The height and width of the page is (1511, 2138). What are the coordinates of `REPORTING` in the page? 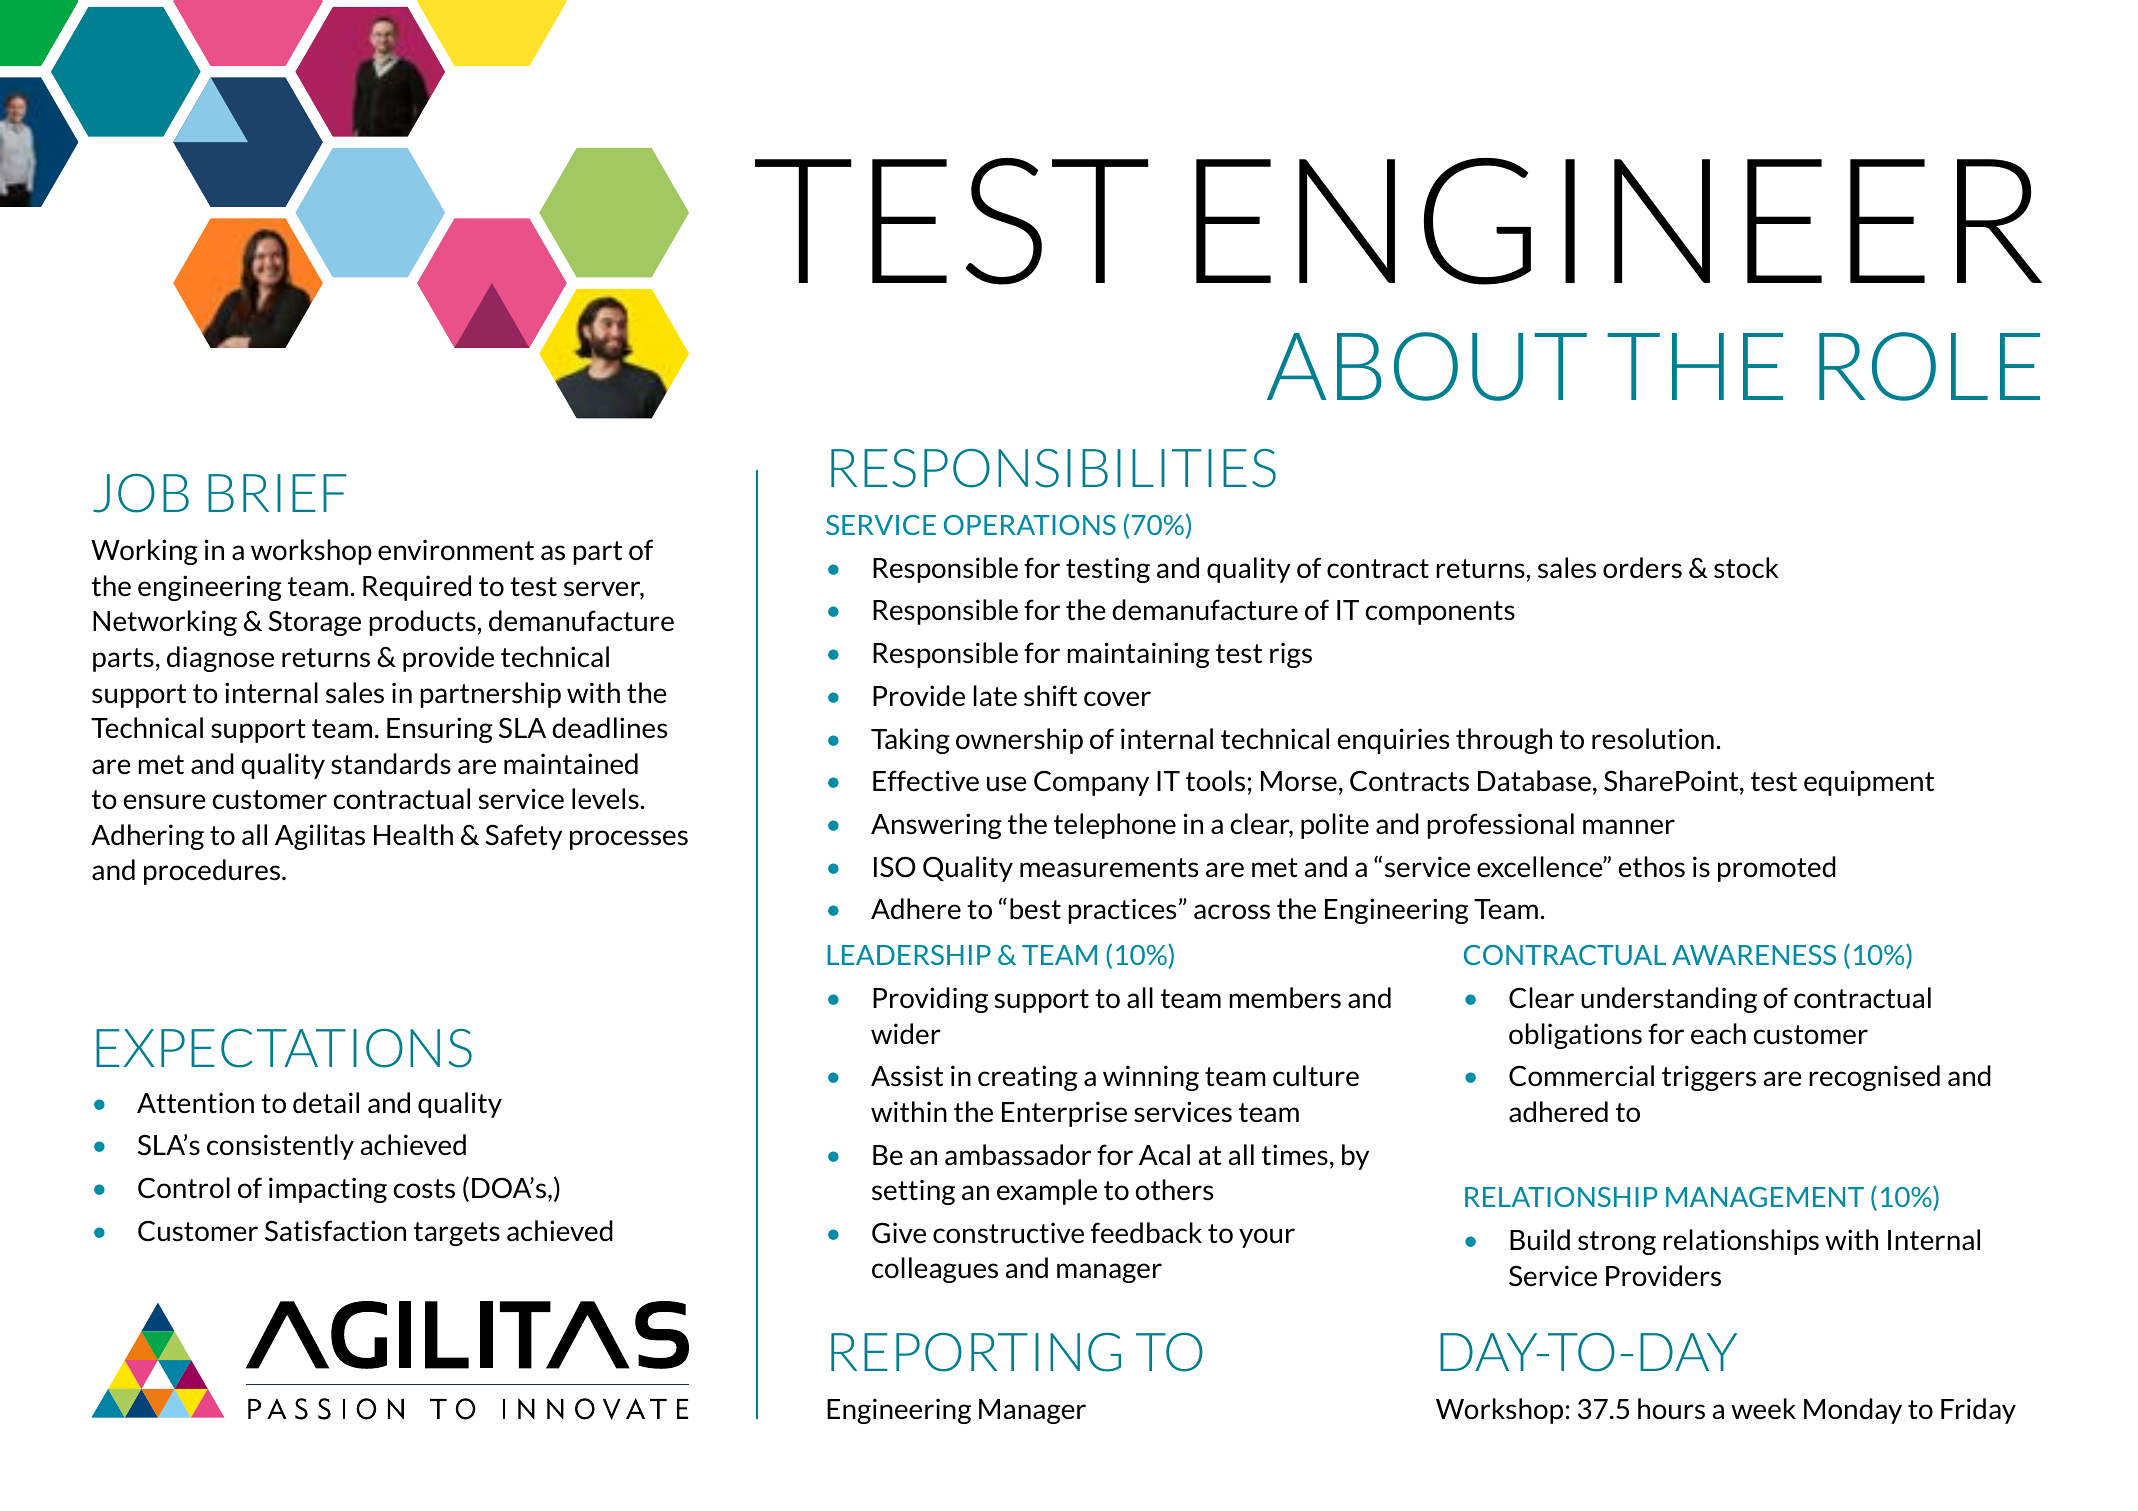 It's located at (976, 1352).
